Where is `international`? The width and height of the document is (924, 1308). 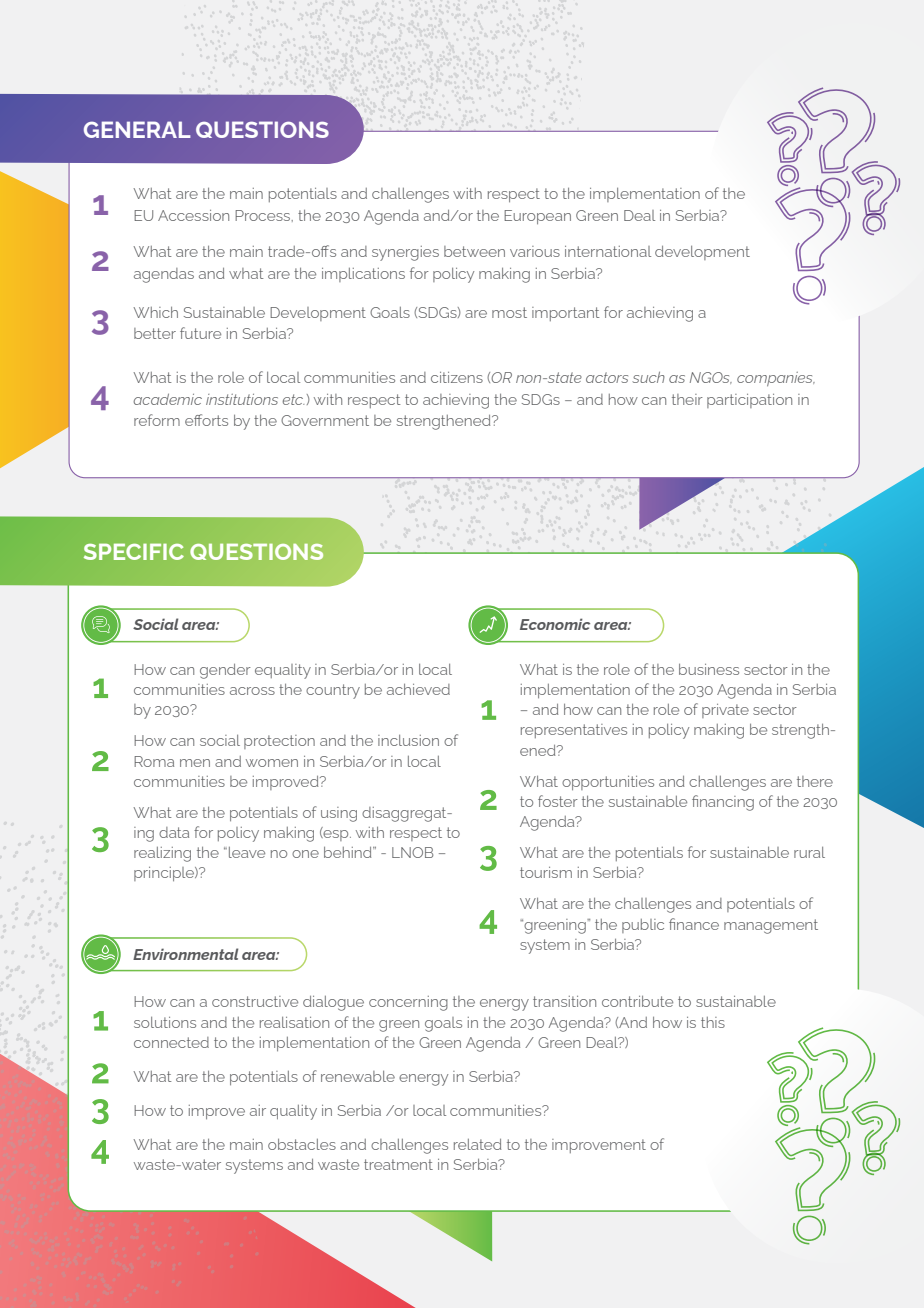
international is located at coordinates (608, 251).
